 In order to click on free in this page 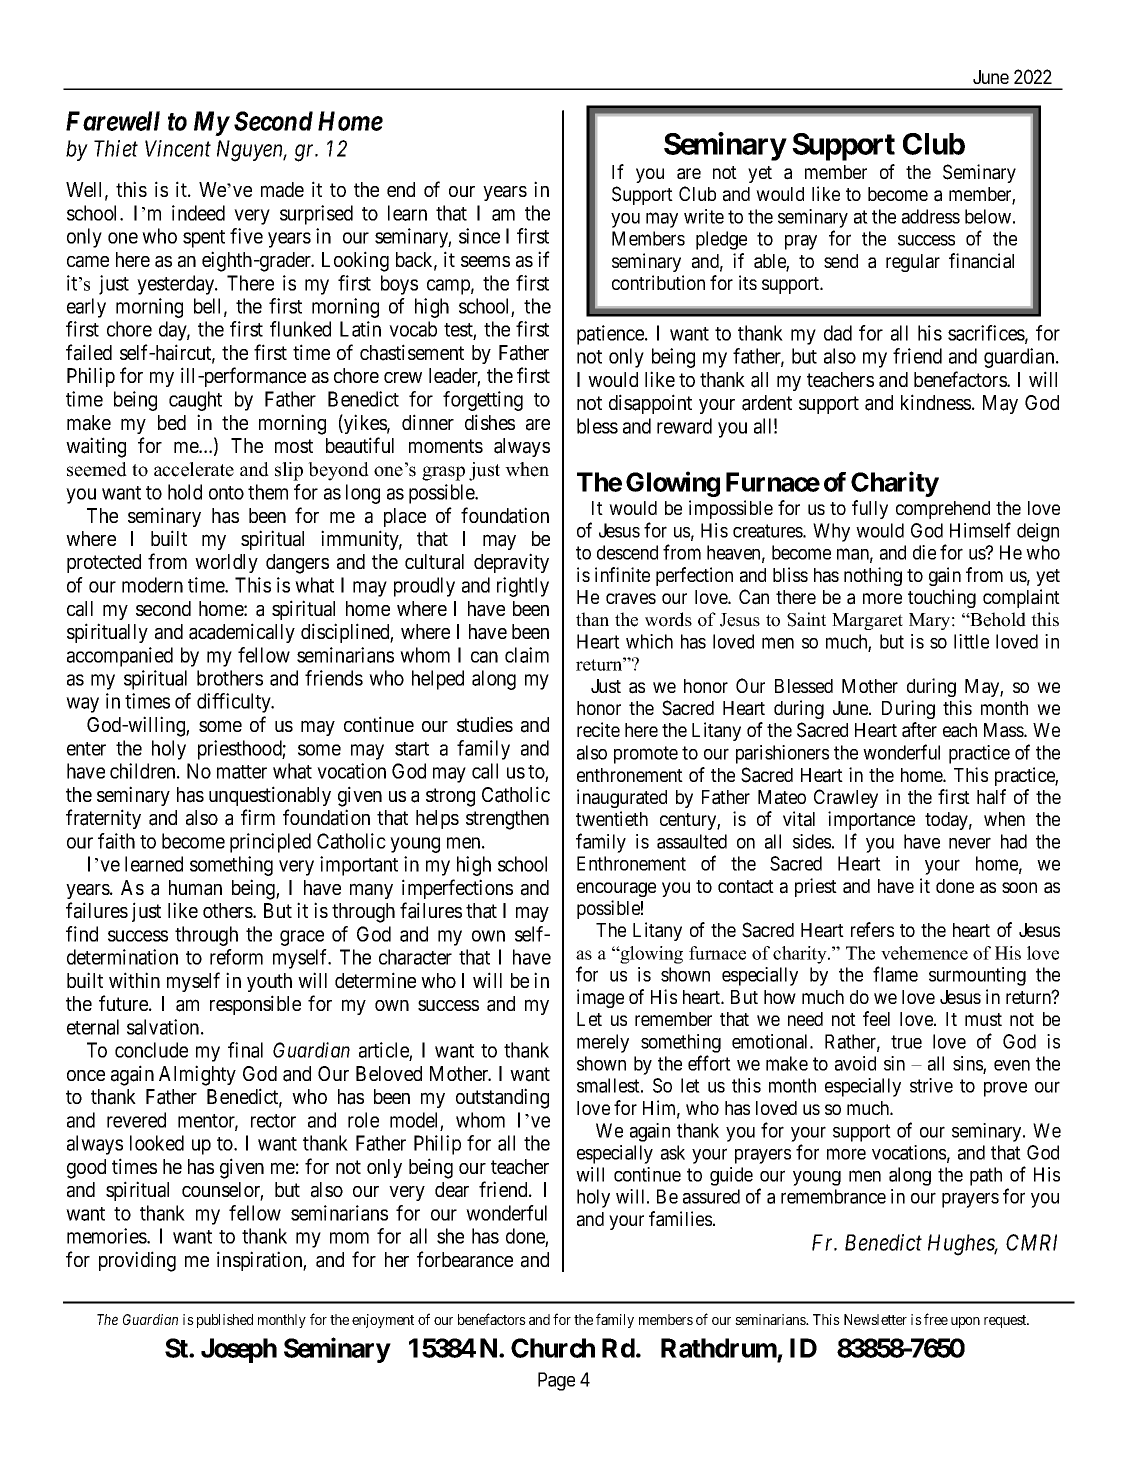, I will do `click(936, 1319)`.
